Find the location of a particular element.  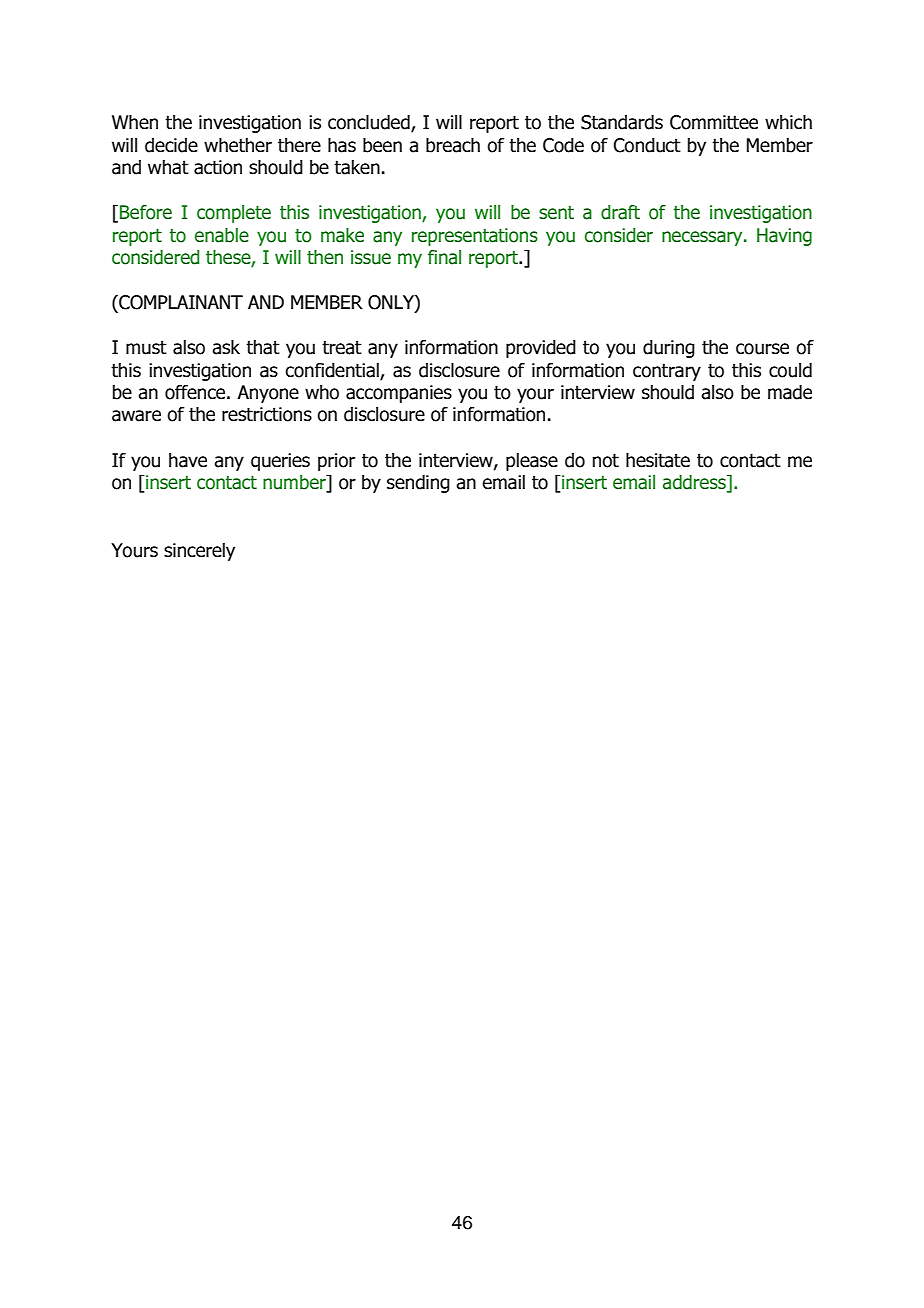

hesitate is located at coordinates (658, 460).
